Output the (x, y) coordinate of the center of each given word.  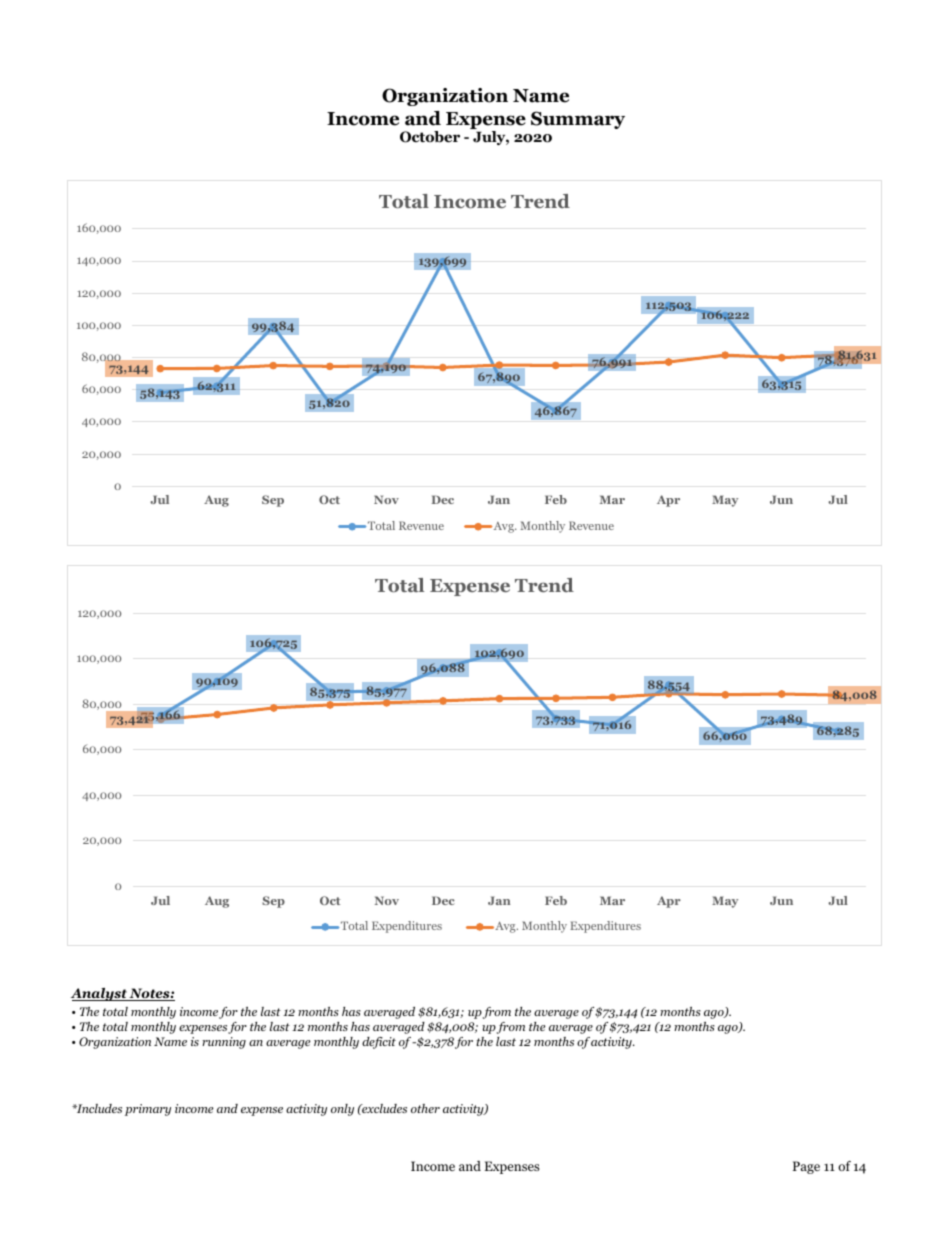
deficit (379, 1043)
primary (148, 1110)
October (430, 137)
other (425, 1108)
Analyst (100, 994)
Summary (578, 120)
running (224, 1043)
